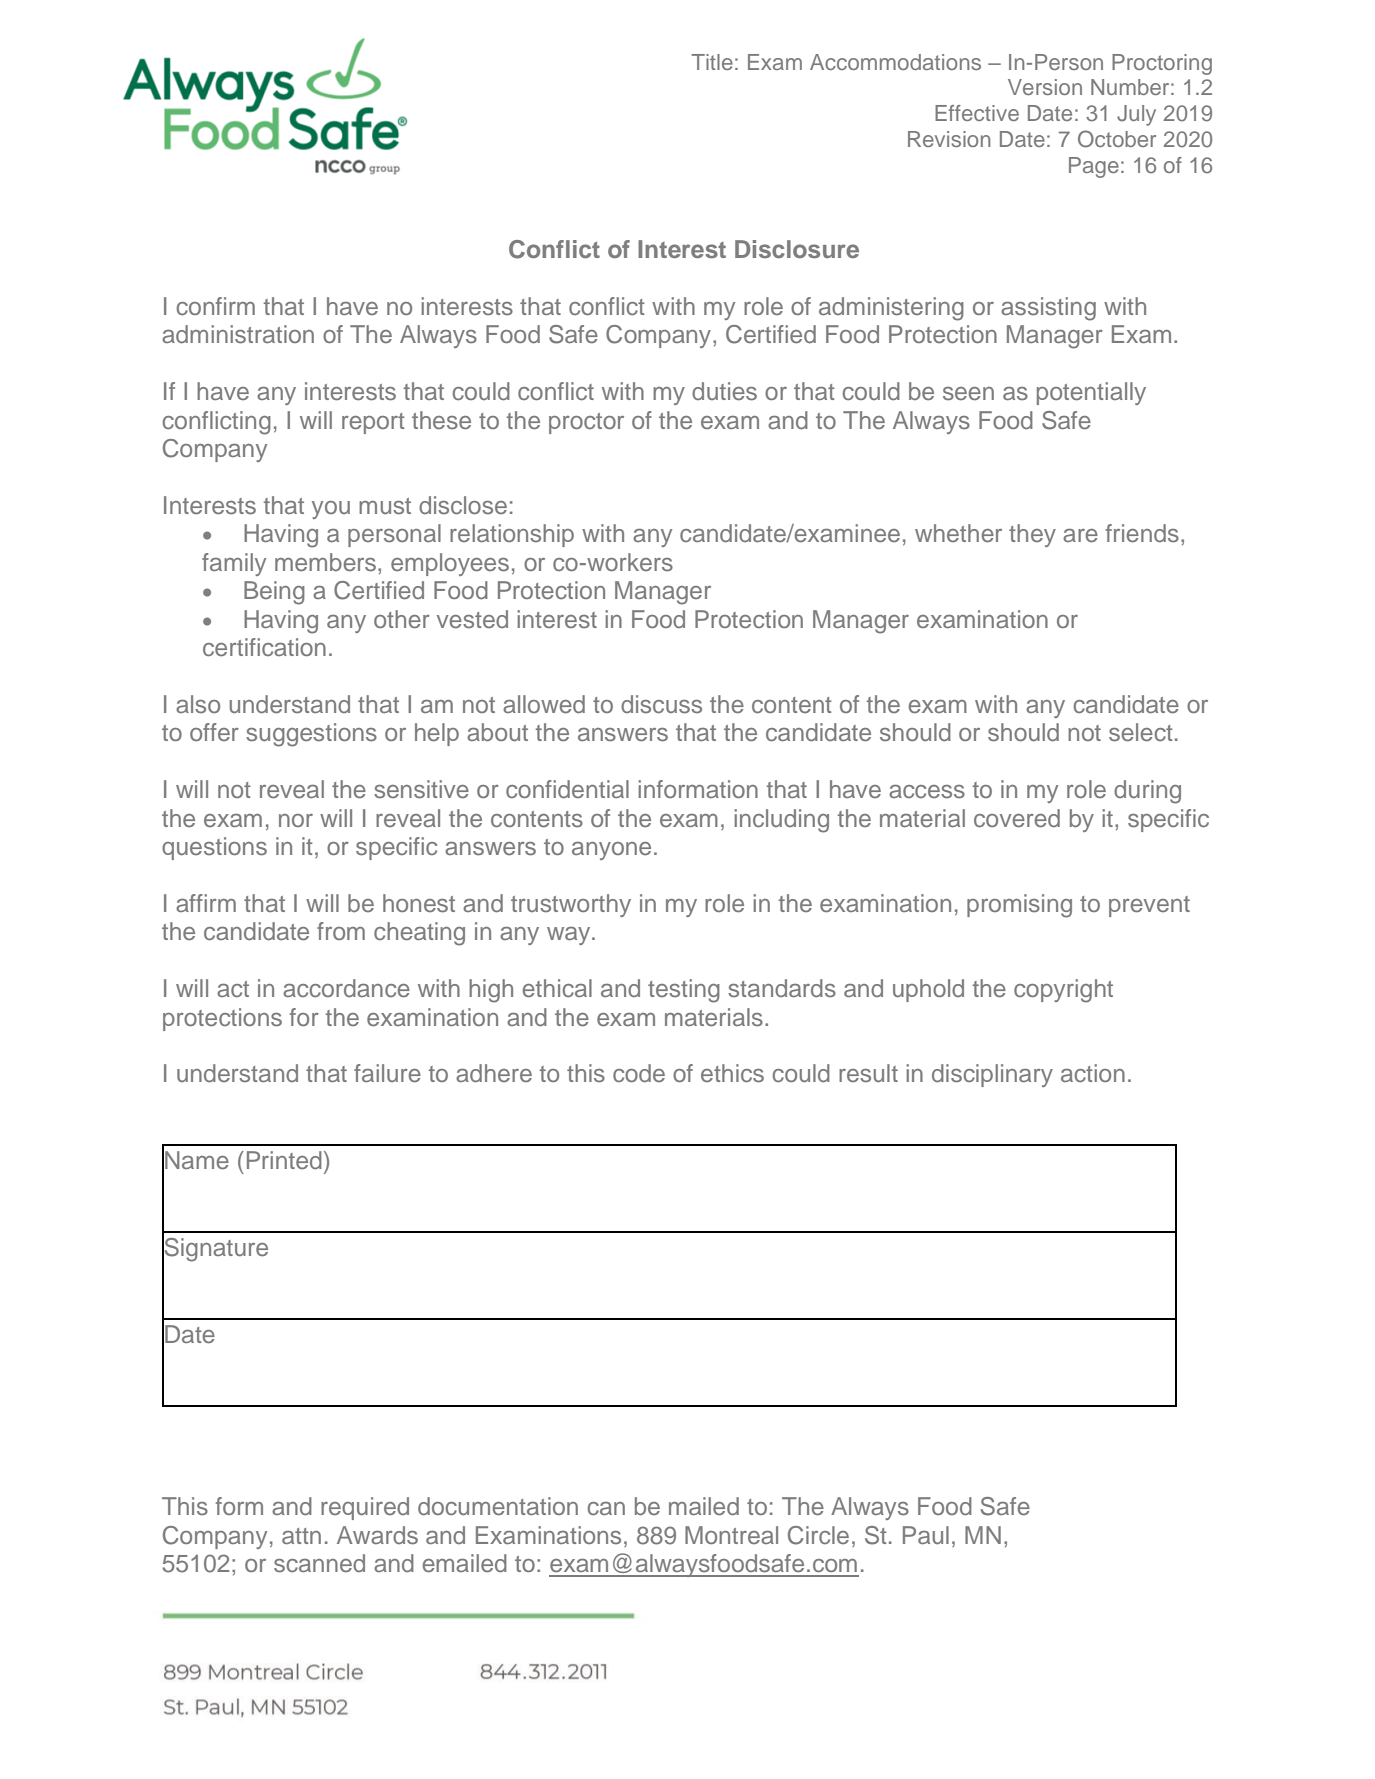  I want to click on confirm, so click(216, 306).
